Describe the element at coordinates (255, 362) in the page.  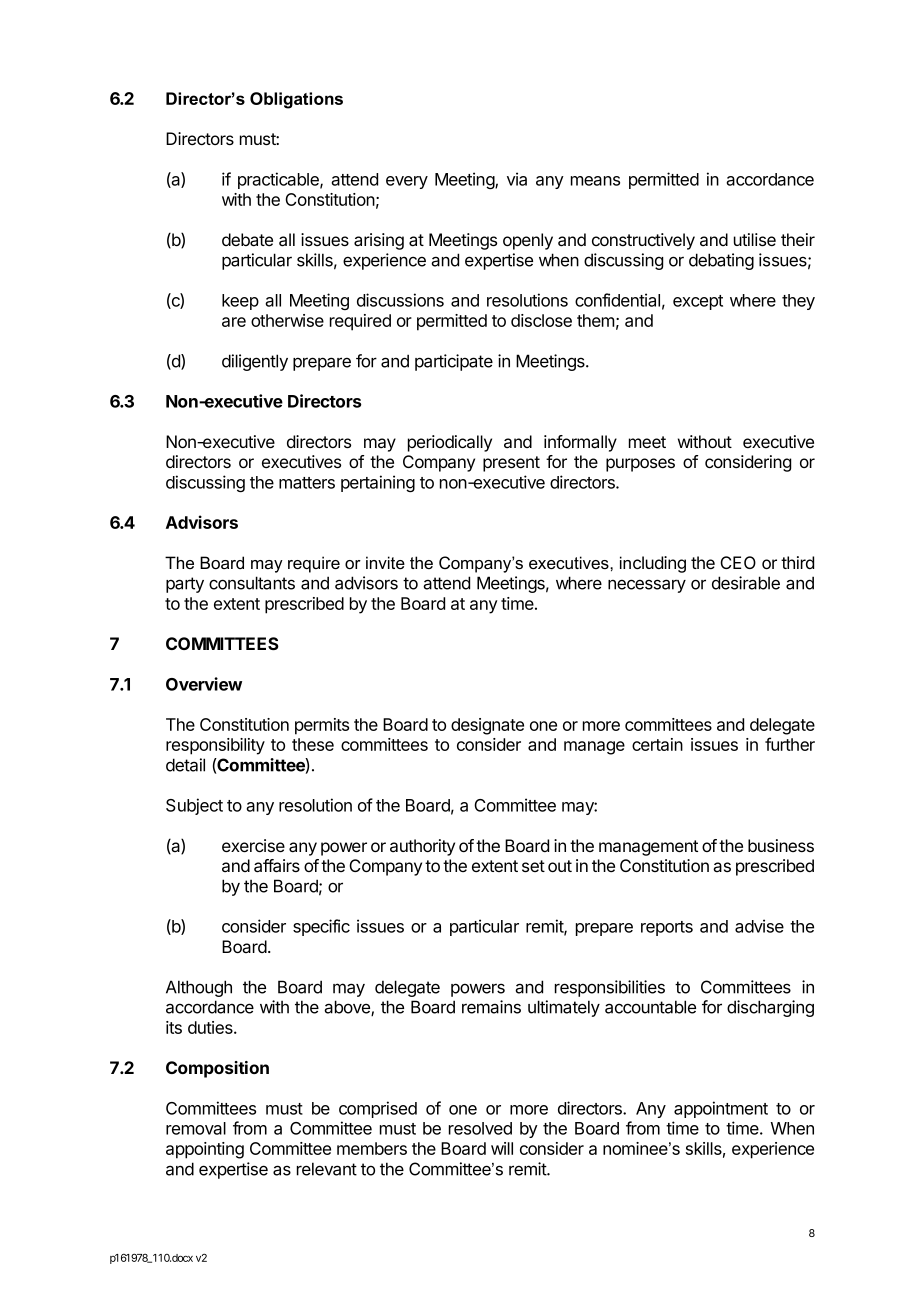
I see `diligently` at that location.
